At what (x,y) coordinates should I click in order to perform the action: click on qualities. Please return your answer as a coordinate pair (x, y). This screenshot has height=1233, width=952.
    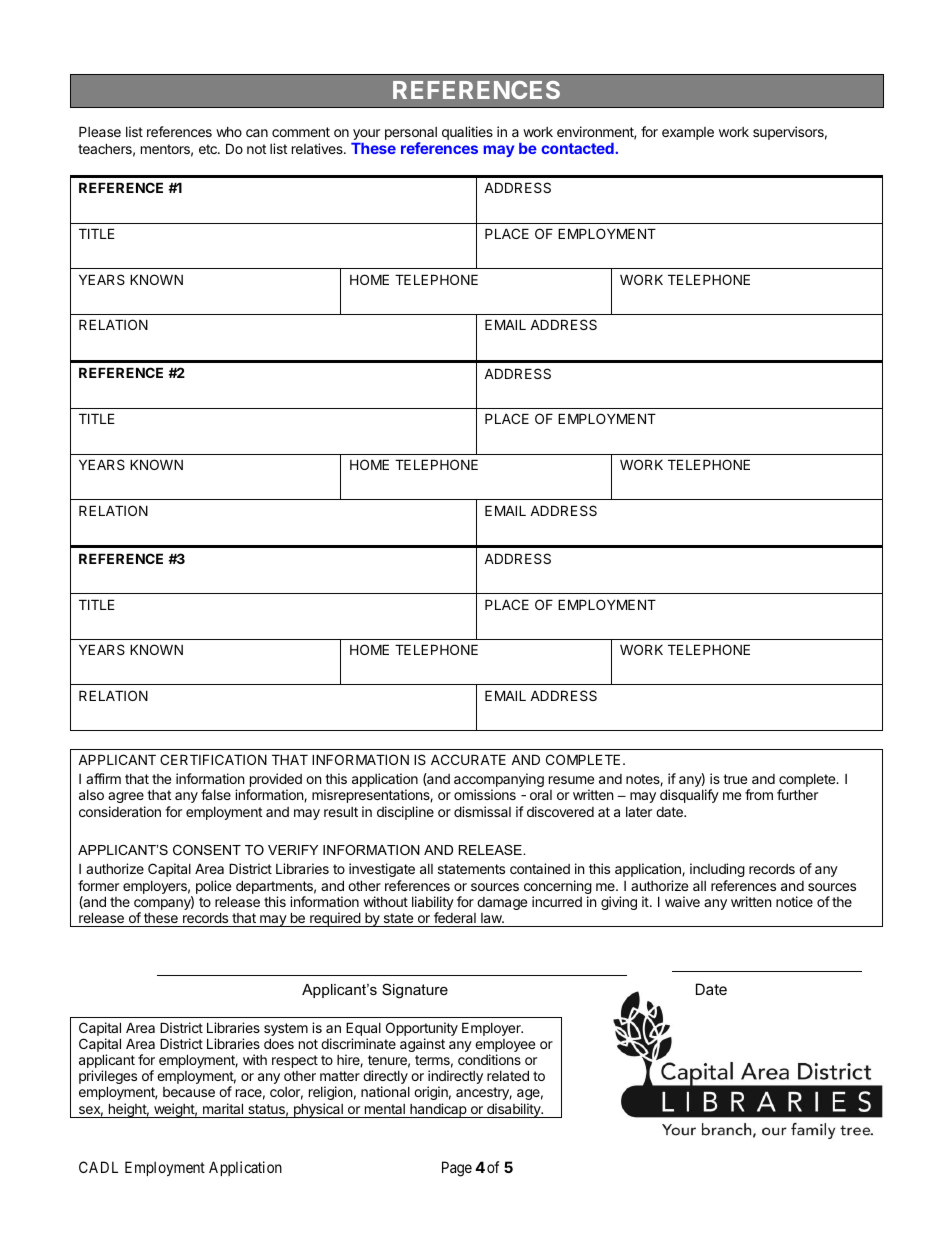
    Looking at the image, I should click on (467, 133).
